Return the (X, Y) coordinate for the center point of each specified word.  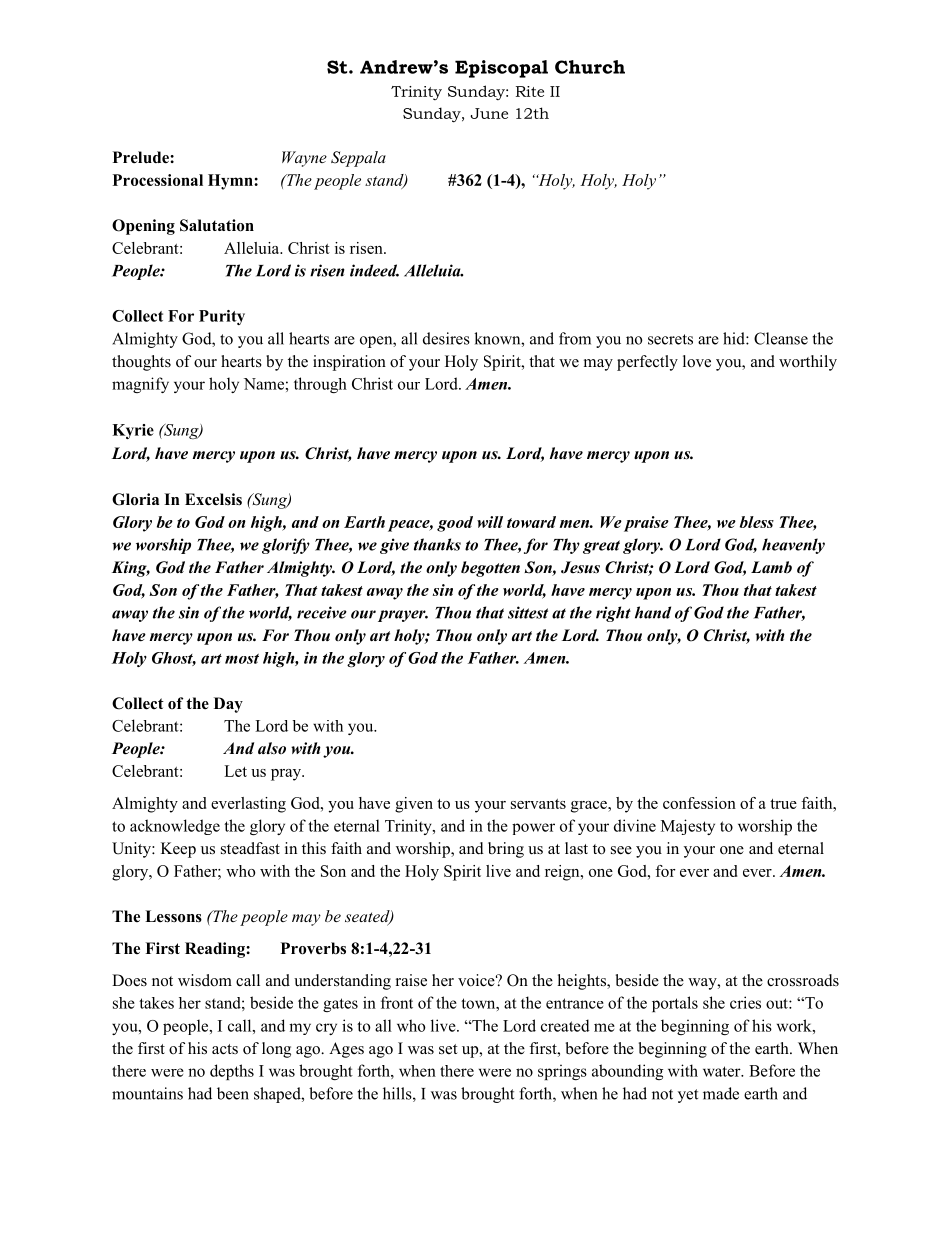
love (697, 361)
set (448, 1049)
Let (235, 771)
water (723, 1071)
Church (590, 67)
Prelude (142, 157)
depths (232, 1072)
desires (446, 338)
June (489, 113)
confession (699, 803)
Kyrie (133, 431)
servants (538, 804)
